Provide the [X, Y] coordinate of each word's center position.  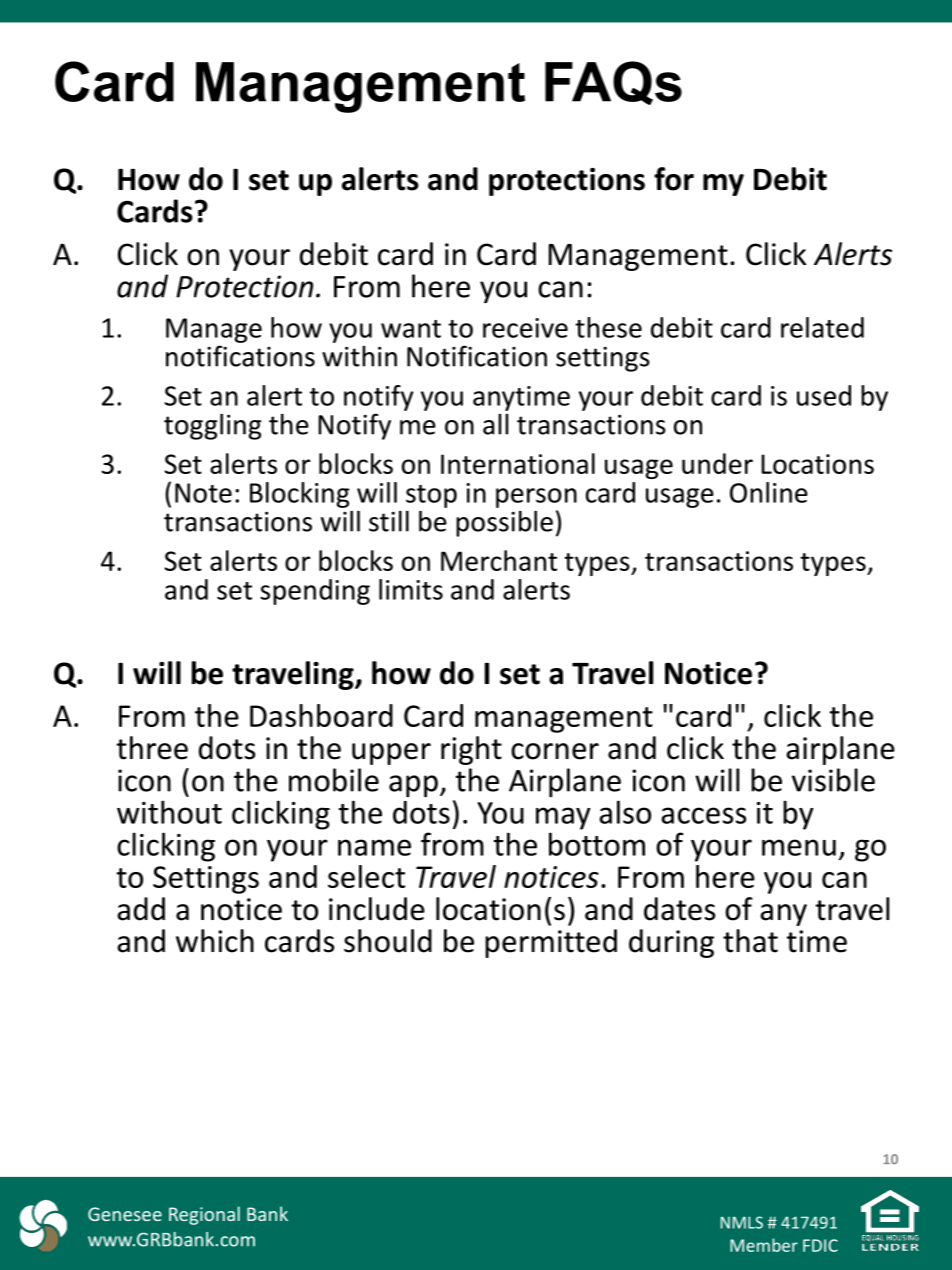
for [674, 179]
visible [833, 780]
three [152, 748]
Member [764, 1245]
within [359, 356]
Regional [204, 1215]
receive [525, 328]
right [471, 750]
